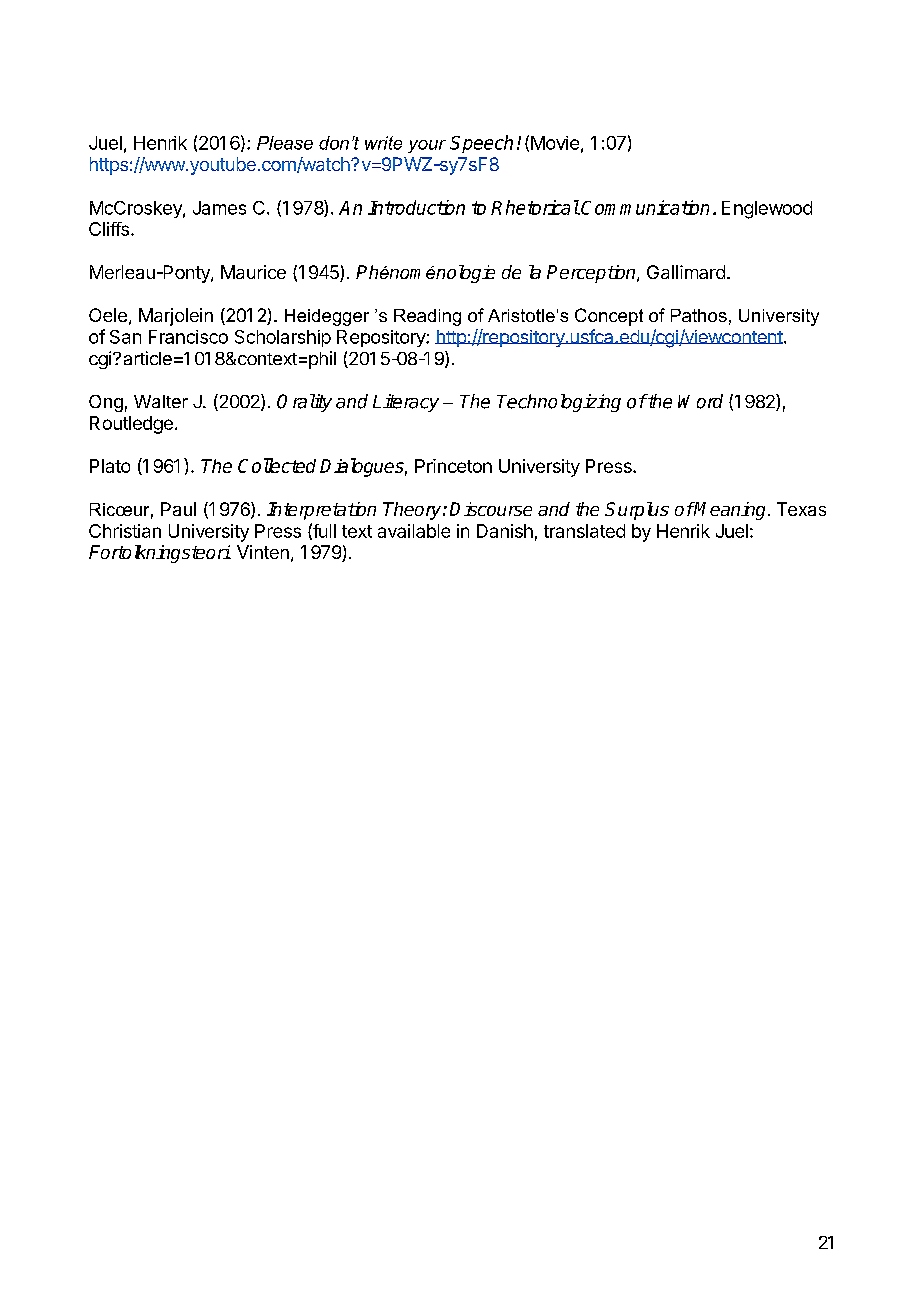 The image size is (924, 1308). I want to click on Perception, so click(592, 274).
